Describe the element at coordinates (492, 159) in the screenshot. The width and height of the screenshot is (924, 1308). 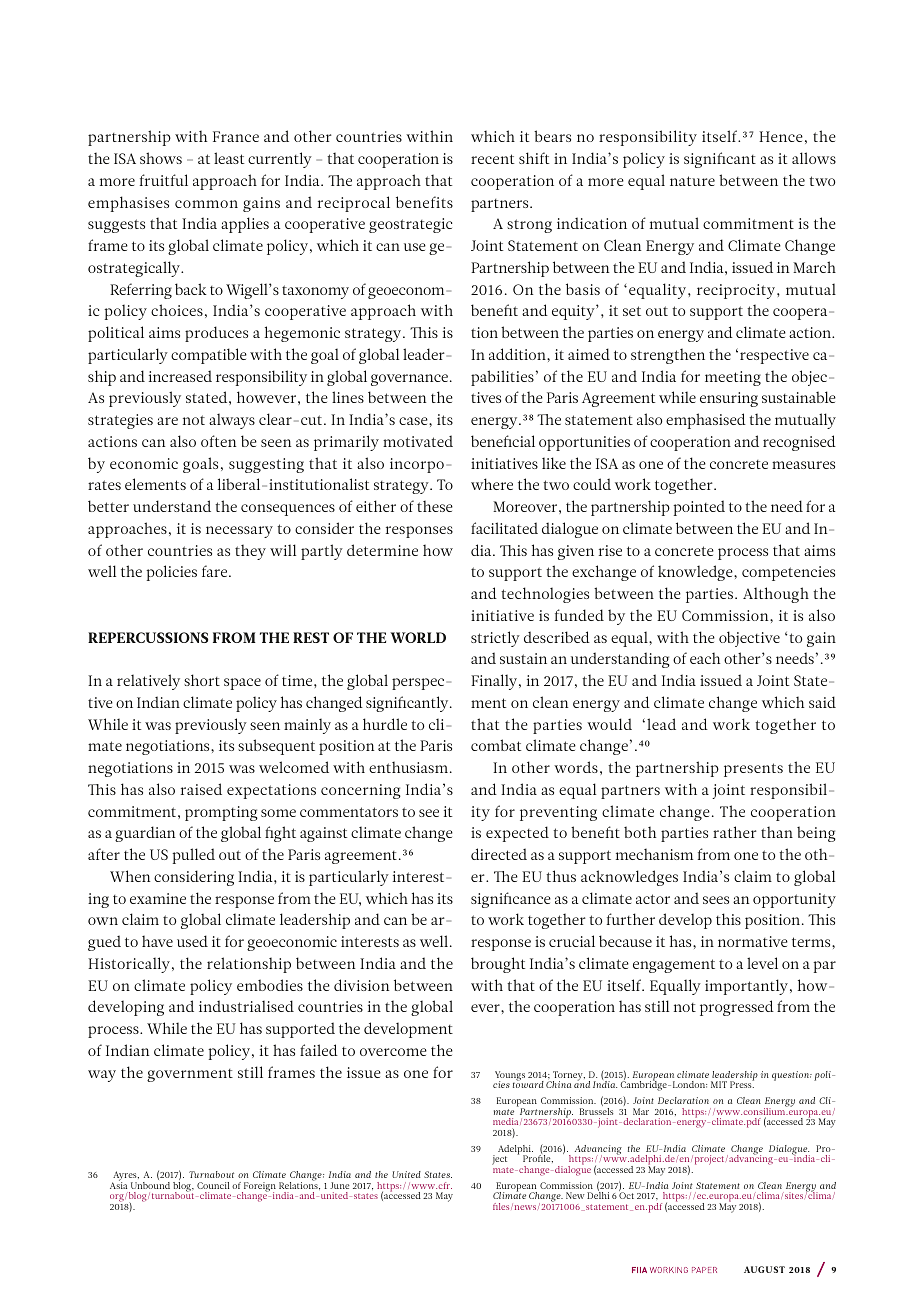
I see `recent` at that location.
